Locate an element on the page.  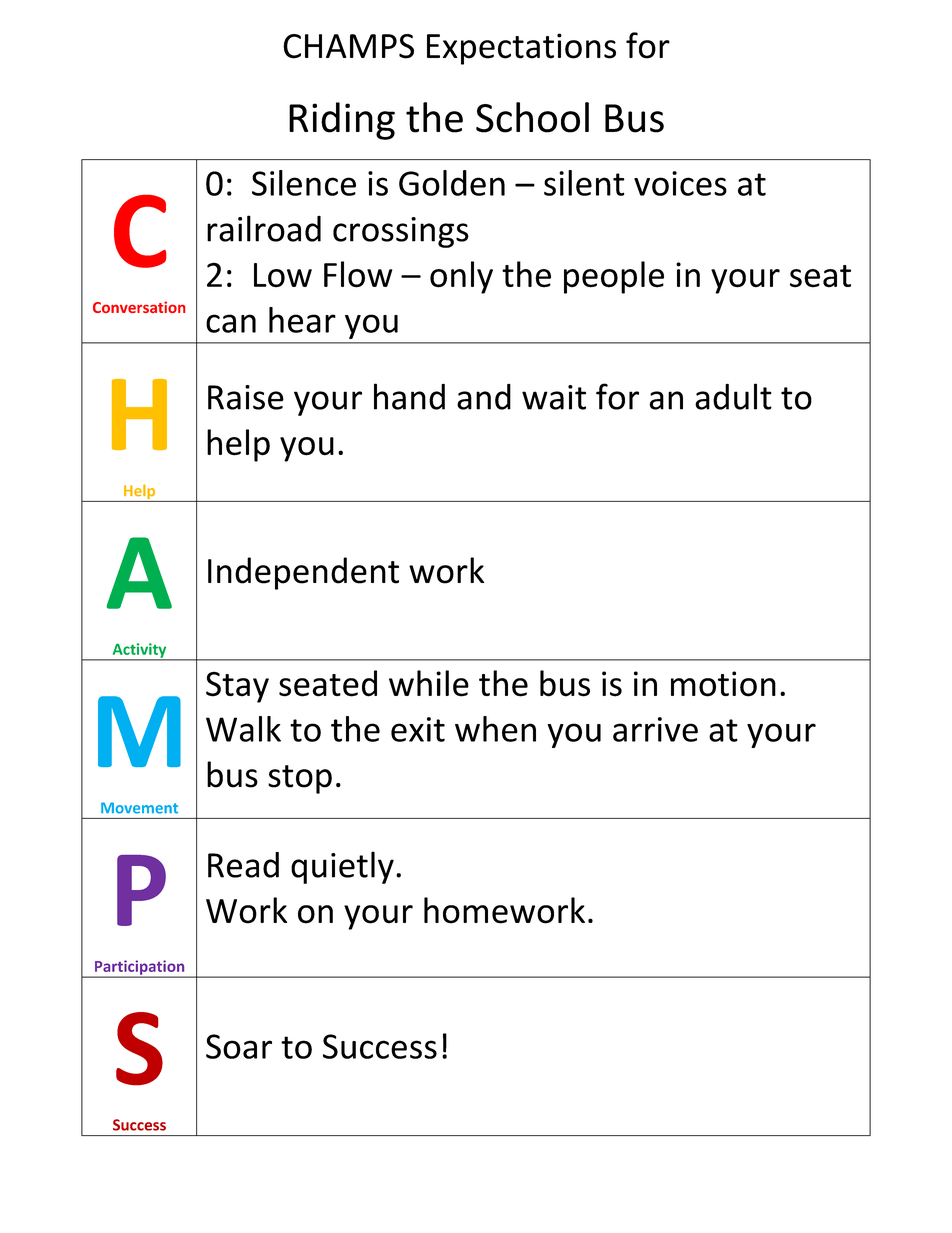
Raise is located at coordinates (246, 397).
